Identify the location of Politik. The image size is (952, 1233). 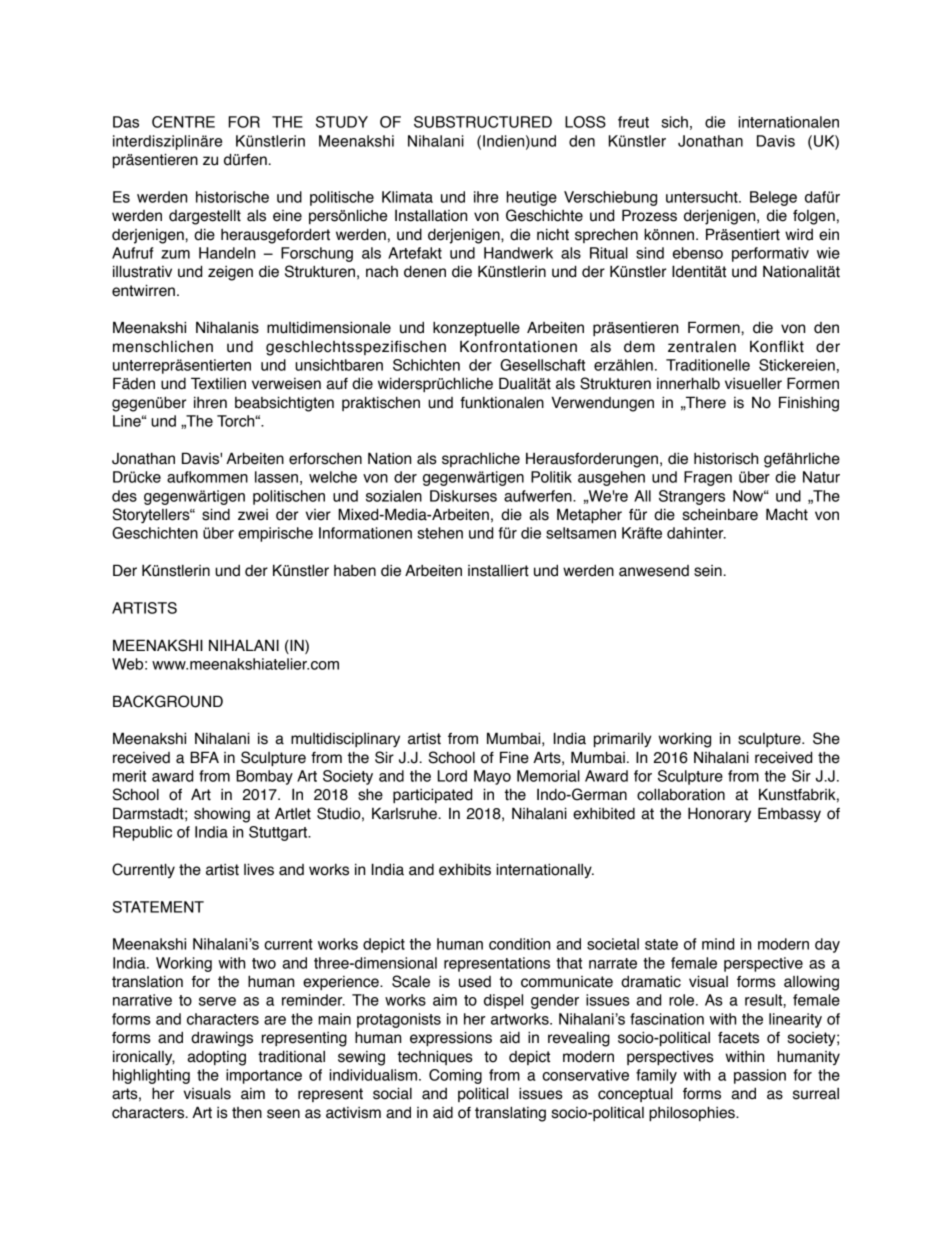
(551, 477).
